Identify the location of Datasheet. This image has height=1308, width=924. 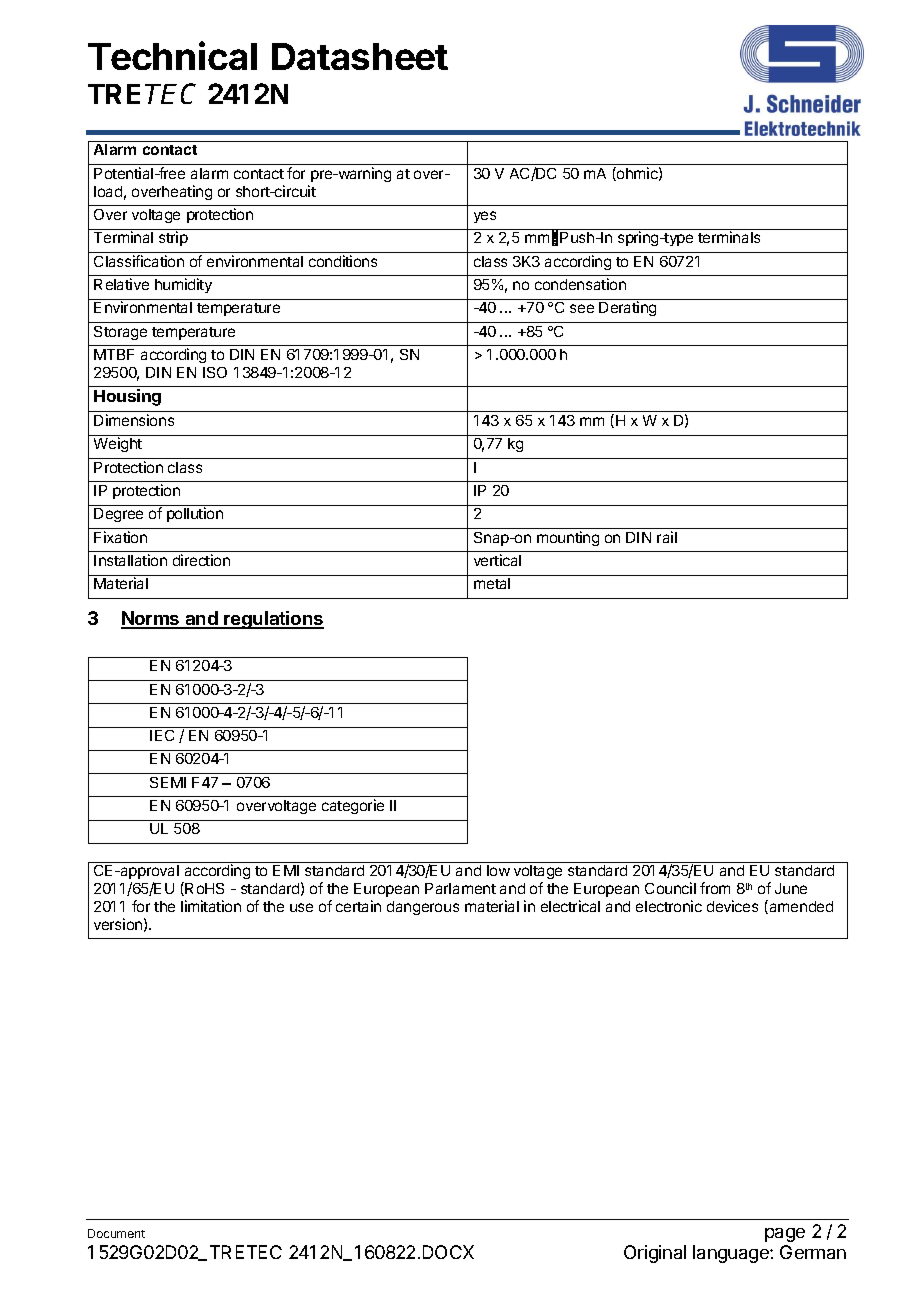
(360, 56).
